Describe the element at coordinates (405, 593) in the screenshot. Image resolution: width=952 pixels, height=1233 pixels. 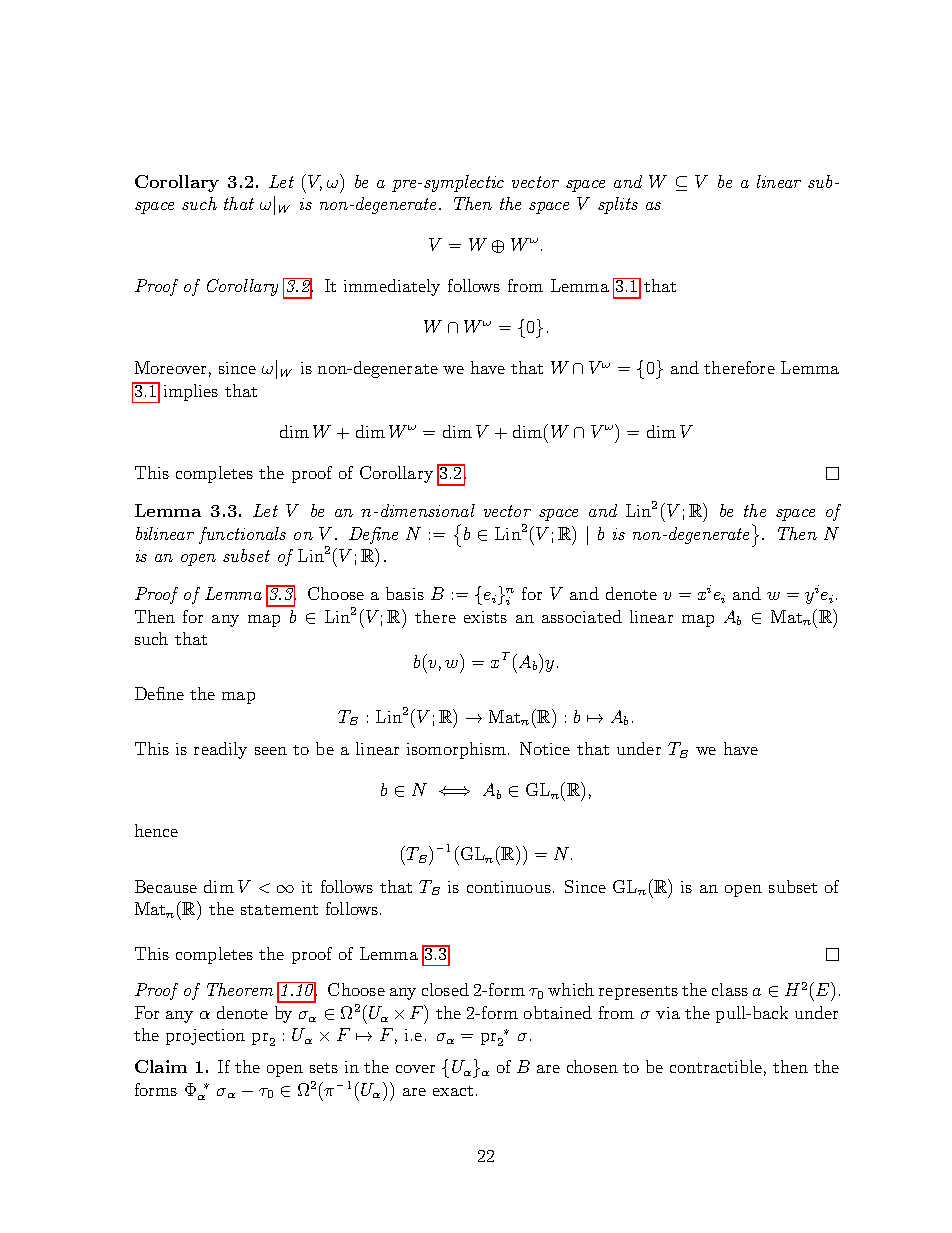
I see `basis` at that location.
